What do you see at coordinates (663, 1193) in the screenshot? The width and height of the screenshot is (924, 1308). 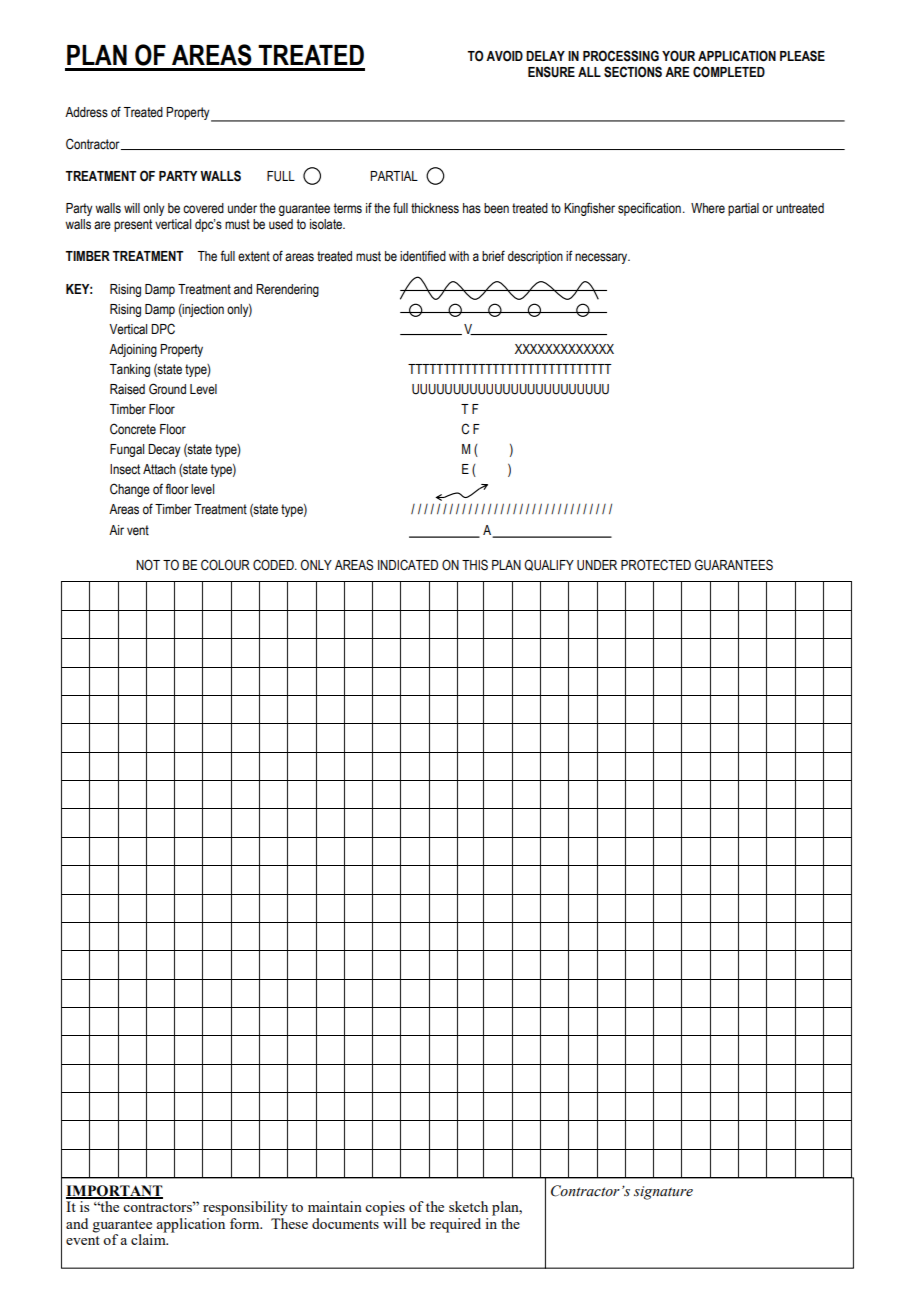 I see `signature` at bounding box center [663, 1193].
